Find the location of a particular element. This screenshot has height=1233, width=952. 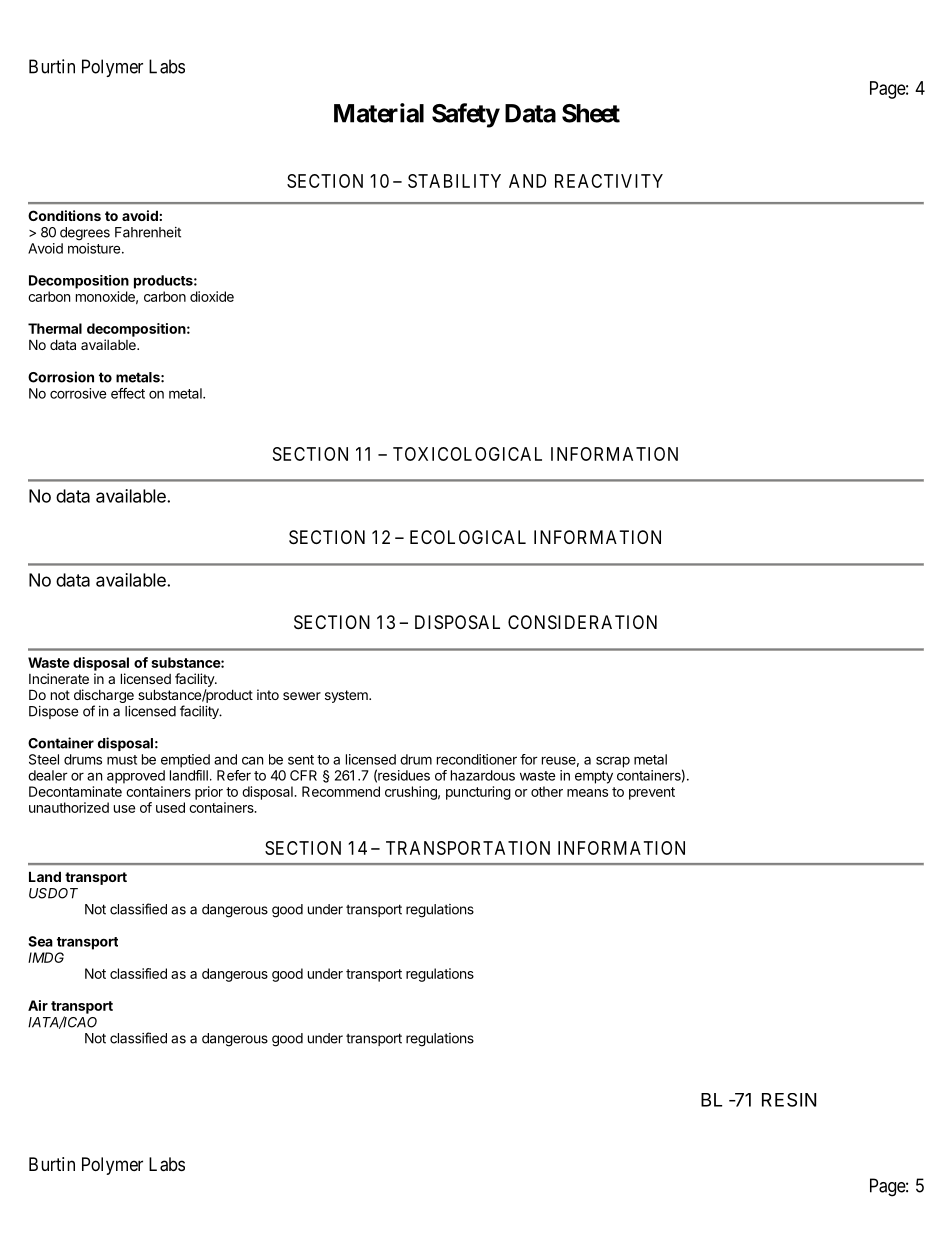

RESIN is located at coordinates (789, 1100).
